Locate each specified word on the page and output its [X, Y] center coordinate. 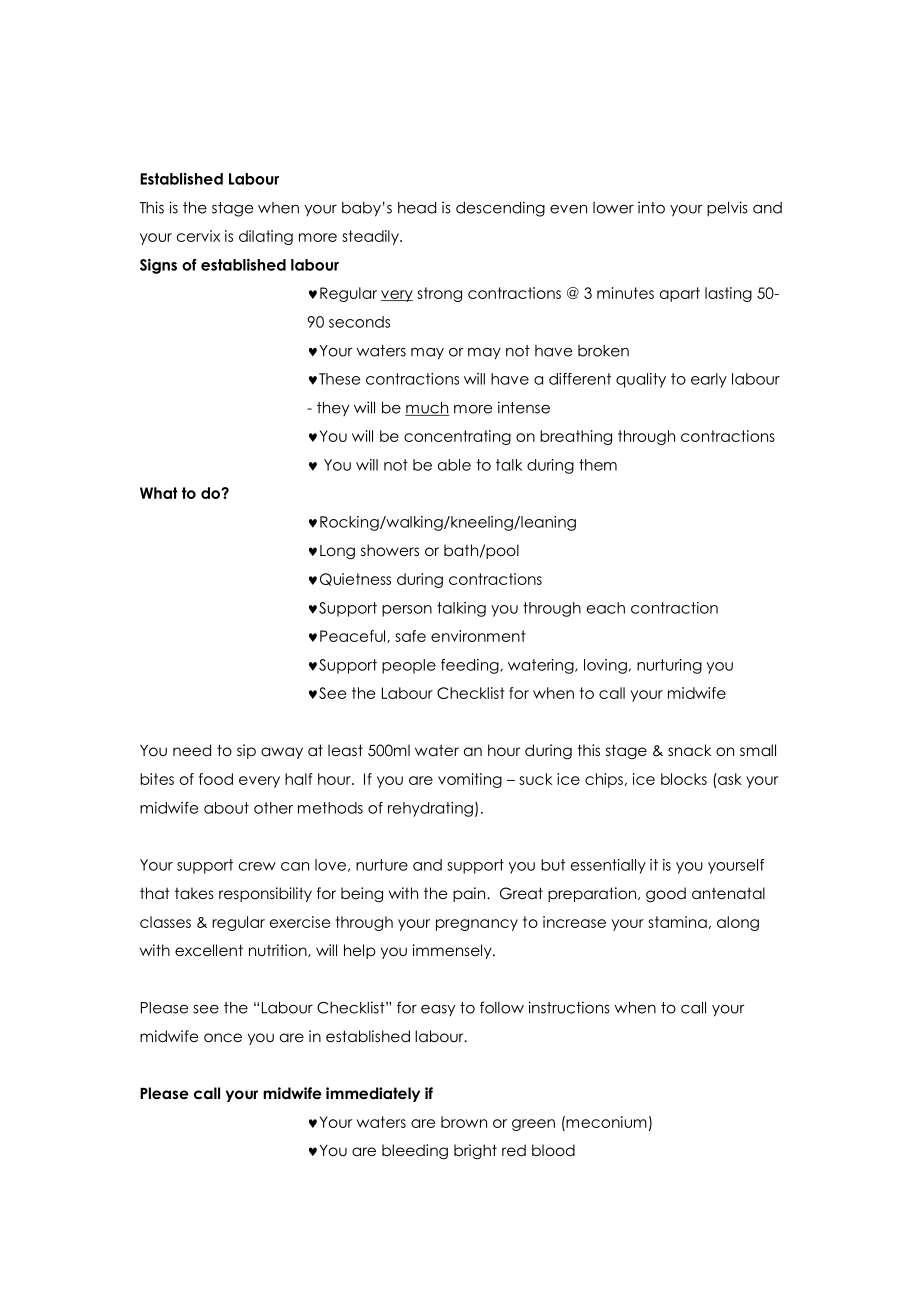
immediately [373, 1094]
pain [470, 894]
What [159, 493]
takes [194, 893]
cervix [198, 236]
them [598, 465]
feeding [471, 666]
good [666, 895]
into [651, 207]
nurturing [669, 666]
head [417, 208]
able [454, 465]
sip [246, 751]
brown [464, 1122]
